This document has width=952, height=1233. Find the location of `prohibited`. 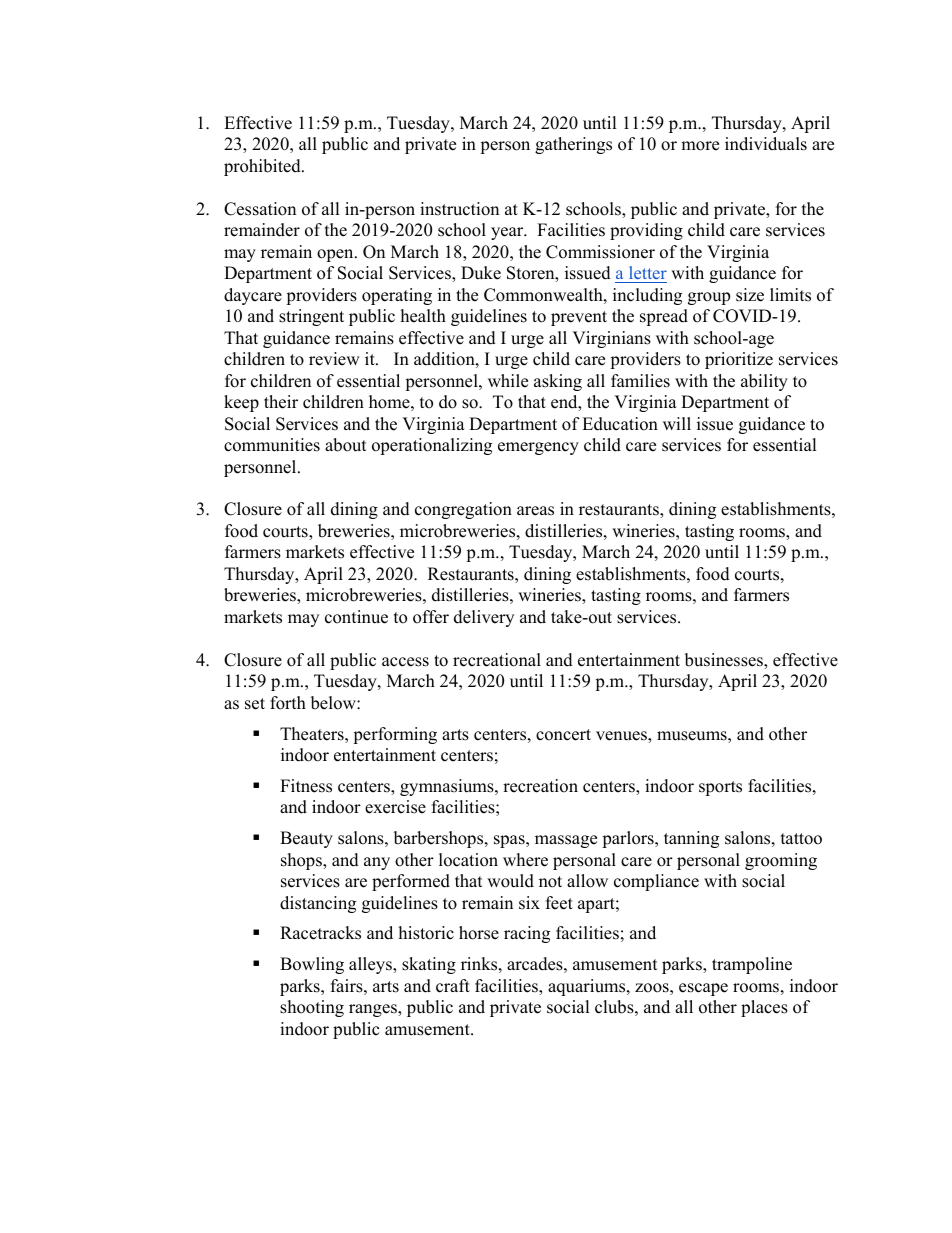

prohibited is located at coordinates (263, 167).
